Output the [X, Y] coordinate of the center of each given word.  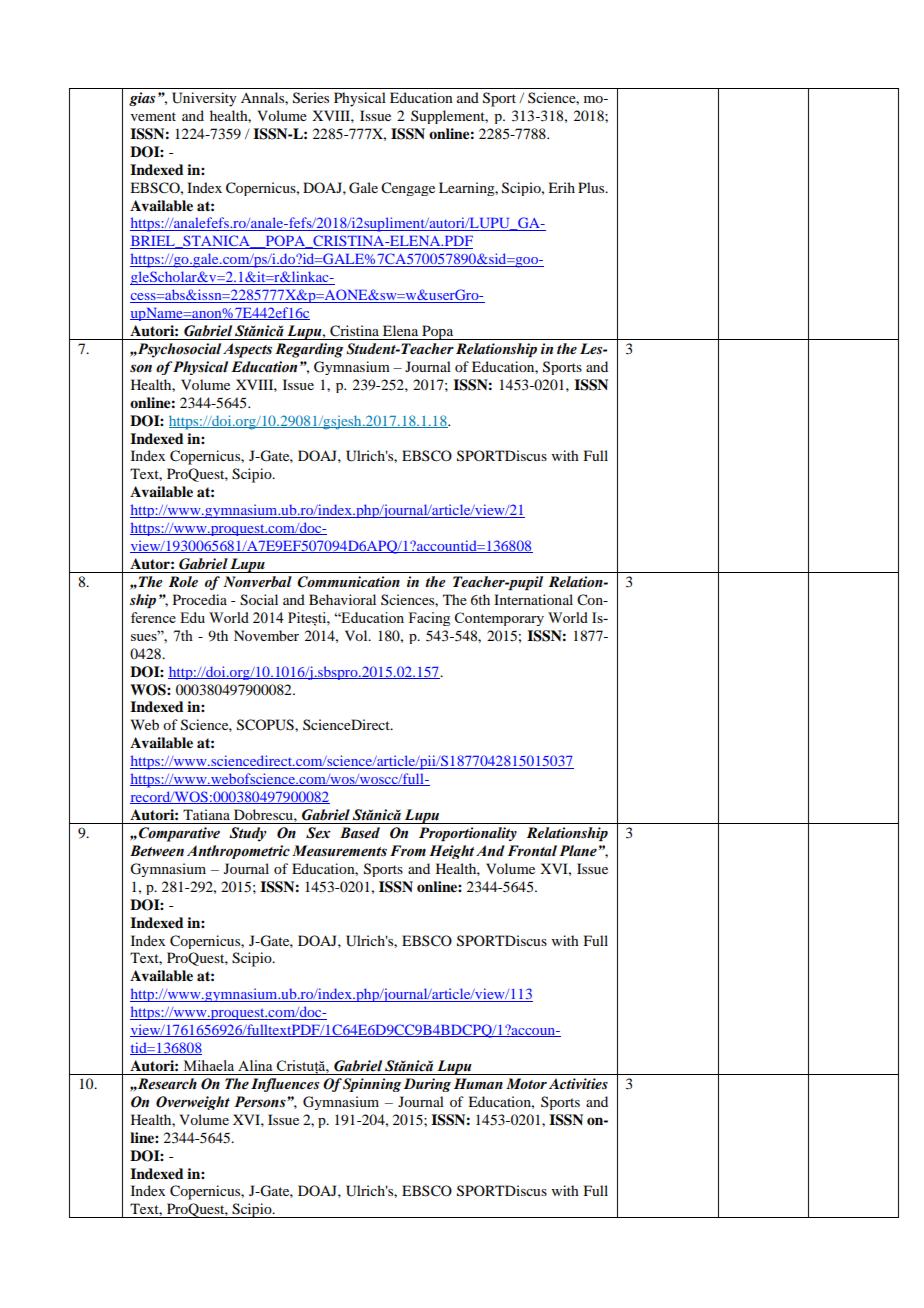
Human [478, 1083]
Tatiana [206, 814]
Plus [592, 187]
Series [311, 98]
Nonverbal [257, 581]
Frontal [532, 851]
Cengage [408, 189]
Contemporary [499, 619]
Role [183, 581]
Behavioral [342, 599]
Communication [348, 582]
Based [360, 833]
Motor [526, 1083]
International [533, 599]
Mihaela [209, 1065]
